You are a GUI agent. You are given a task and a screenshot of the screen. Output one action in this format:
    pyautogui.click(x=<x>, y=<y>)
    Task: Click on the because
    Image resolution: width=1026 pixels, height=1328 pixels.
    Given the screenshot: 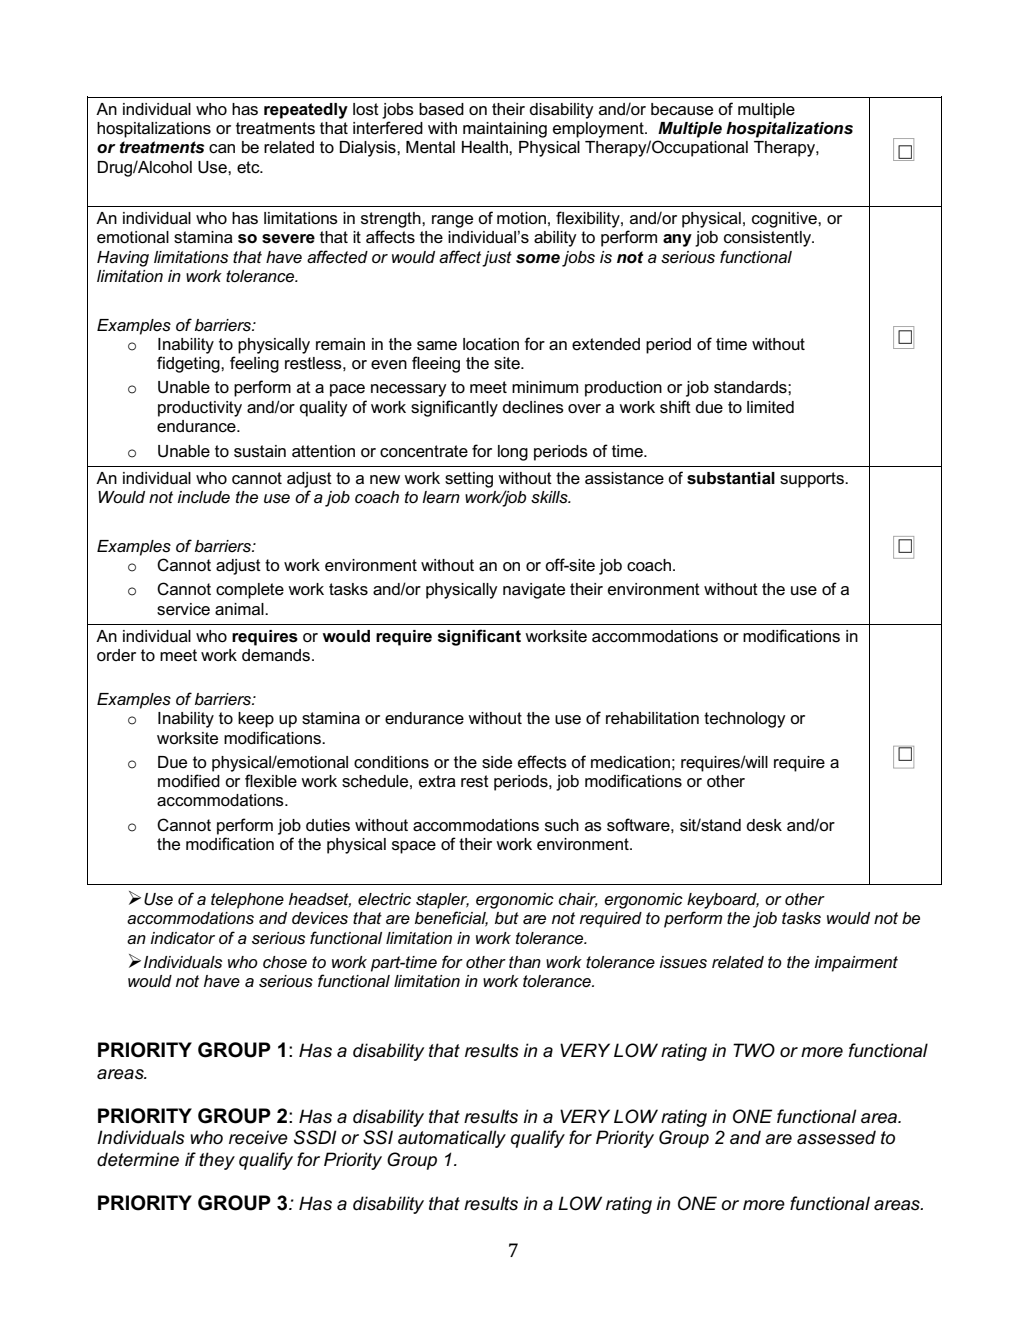 What is the action you would take?
    pyautogui.click(x=682, y=109)
